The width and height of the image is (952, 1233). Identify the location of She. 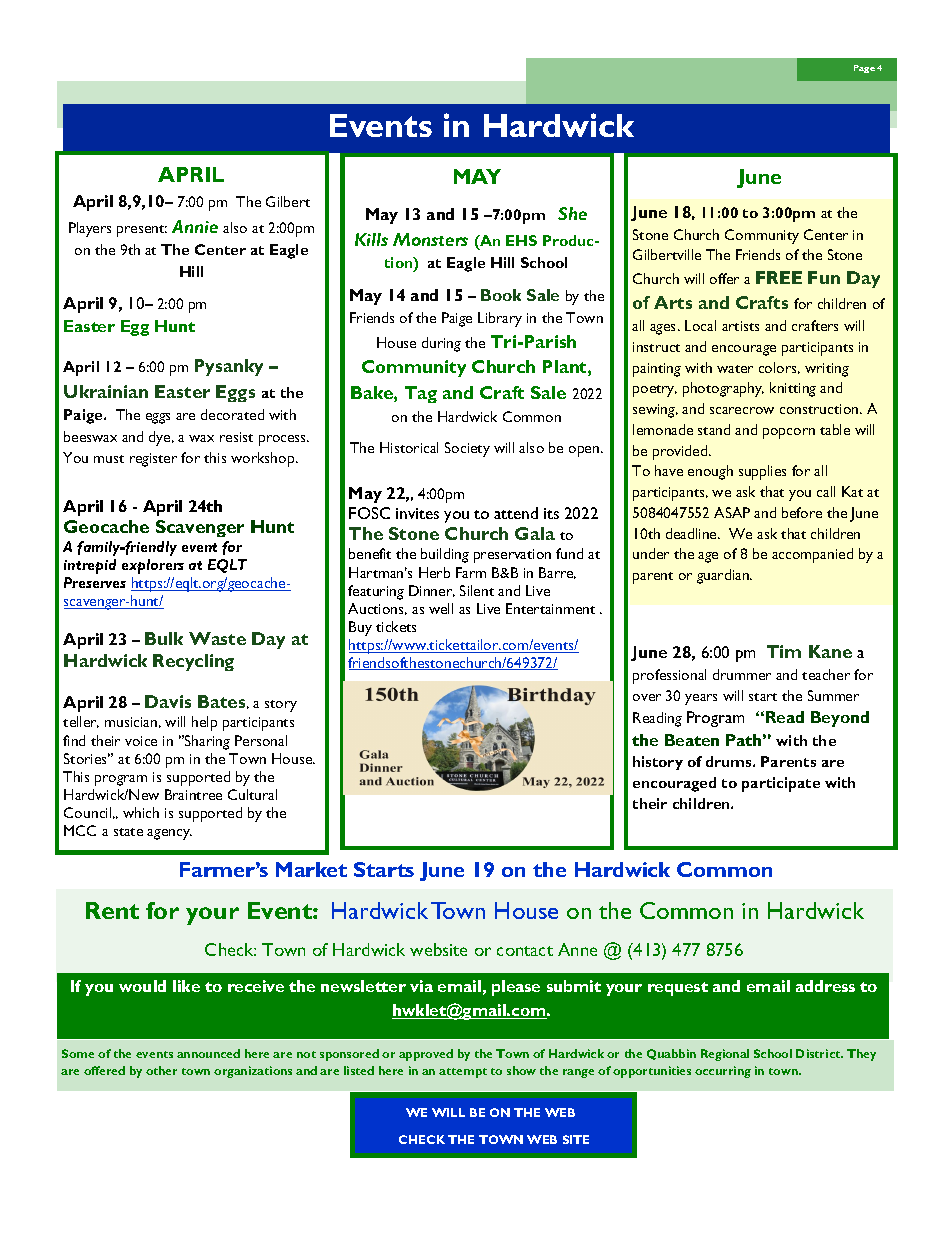
(572, 213).
